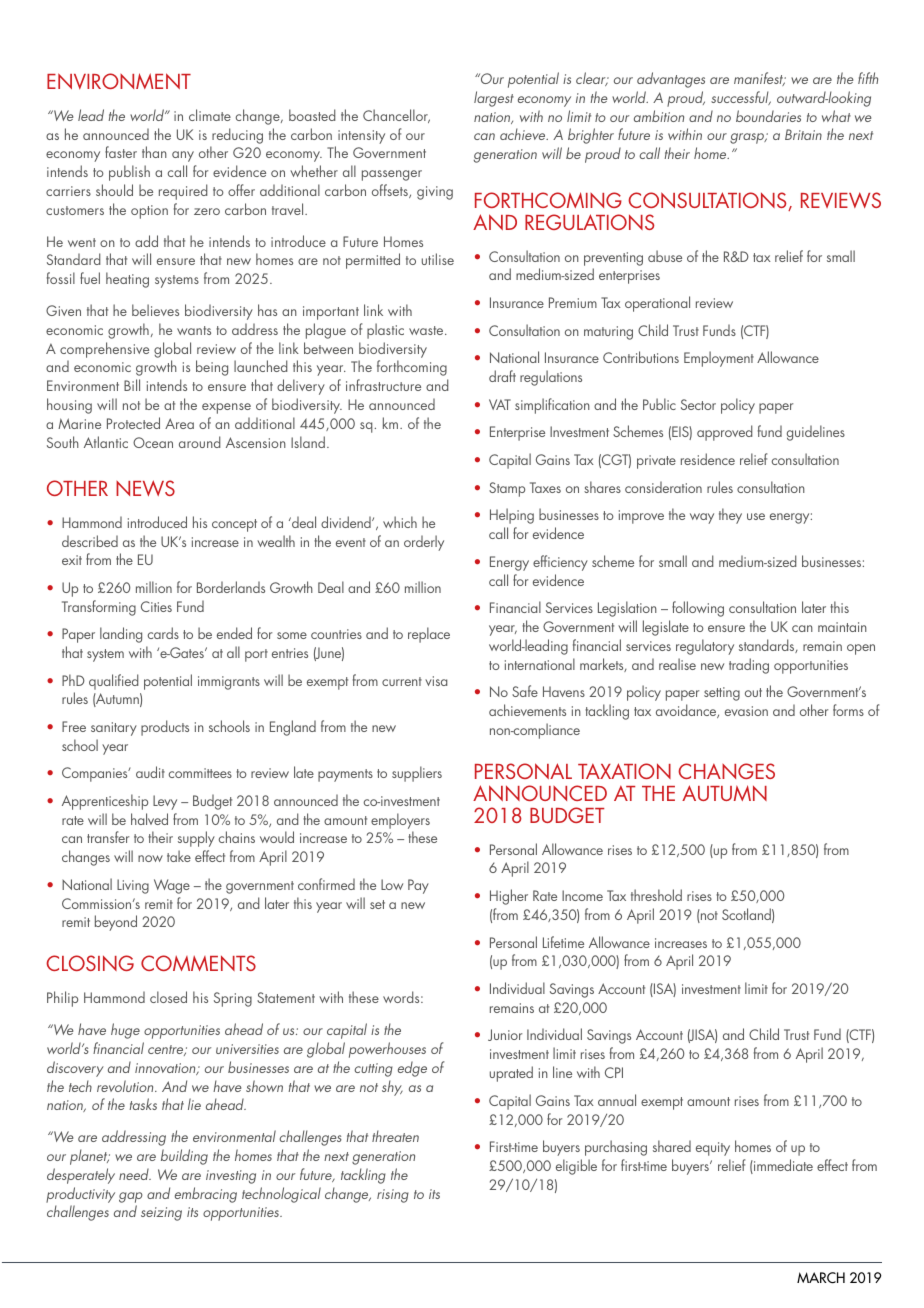 The height and width of the screenshot is (1308, 924). I want to click on threshold, so click(656, 895).
